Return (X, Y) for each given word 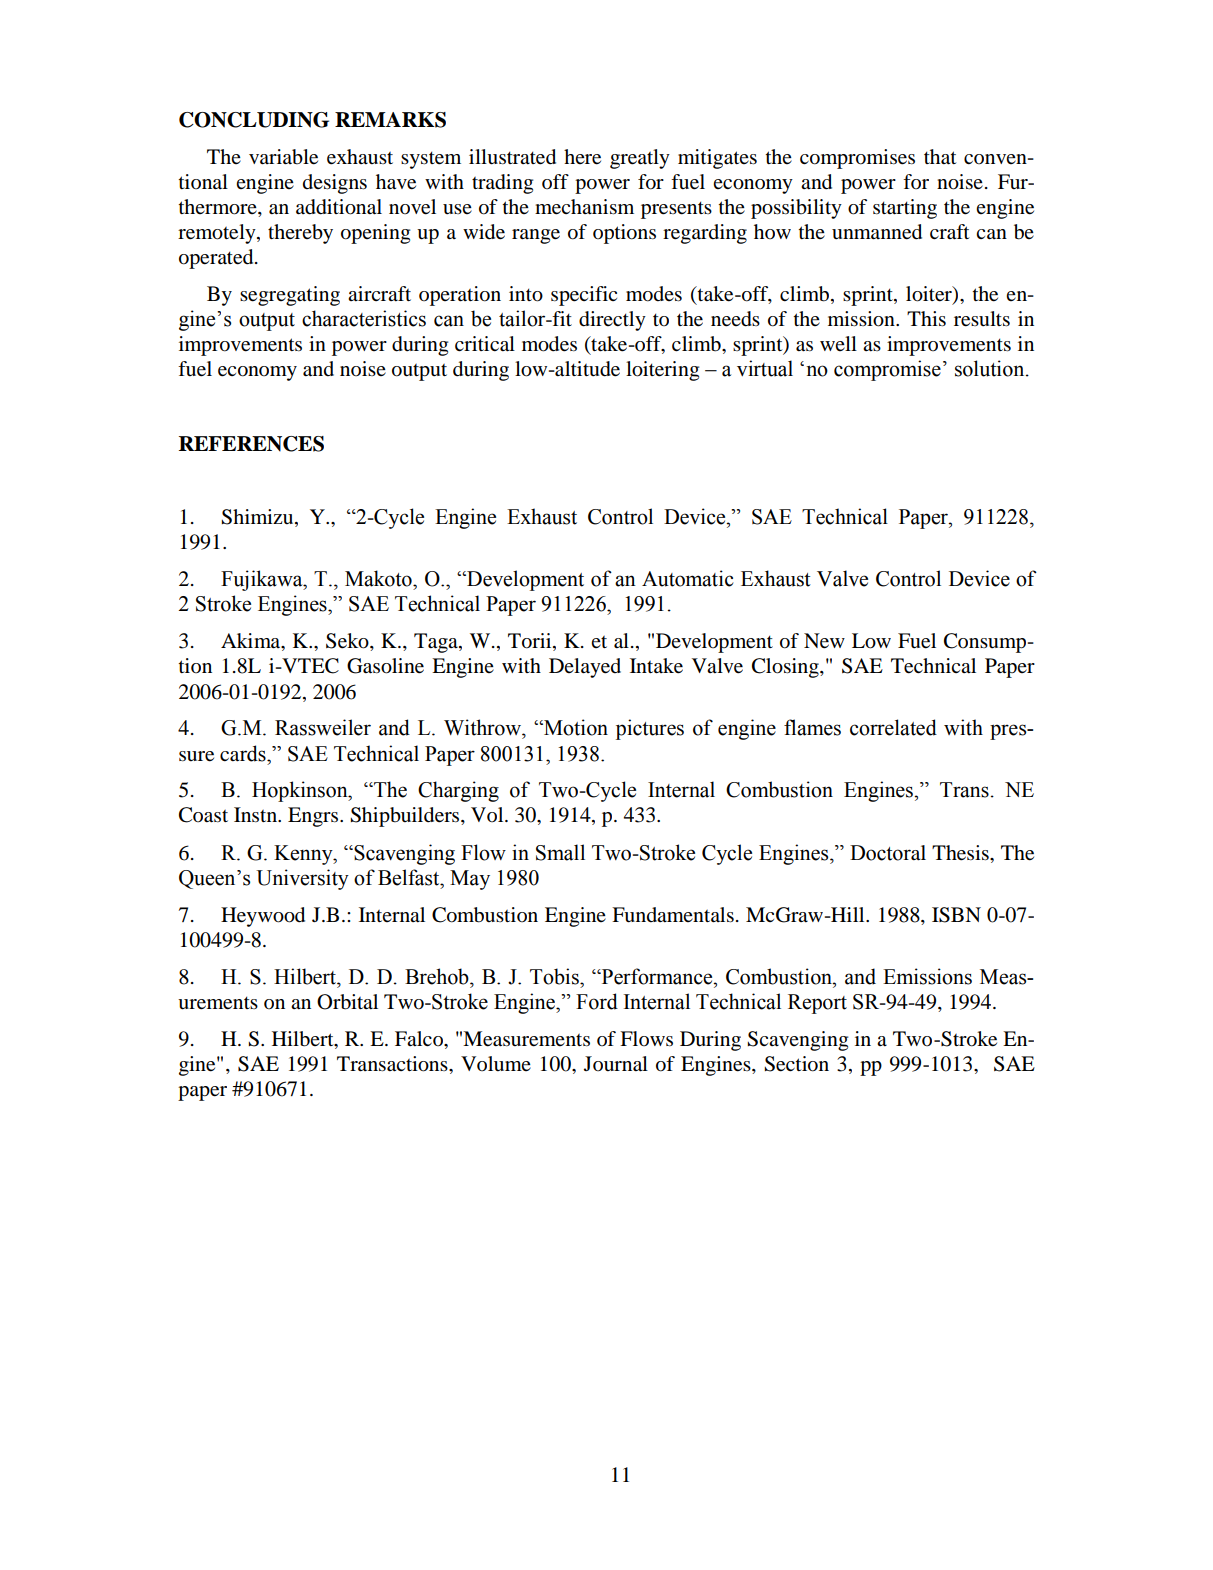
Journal (616, 1064)
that (940, 157)
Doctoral (888, 853)
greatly (640, 159)
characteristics (364, 318)
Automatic (687, 578)
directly (612, 321)
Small (560, 852)
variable (283, 157)
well (838, 343)
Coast (203, 815)
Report (817, 1004)
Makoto (379, 578)
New (824, 641)
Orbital (347, 1002)
